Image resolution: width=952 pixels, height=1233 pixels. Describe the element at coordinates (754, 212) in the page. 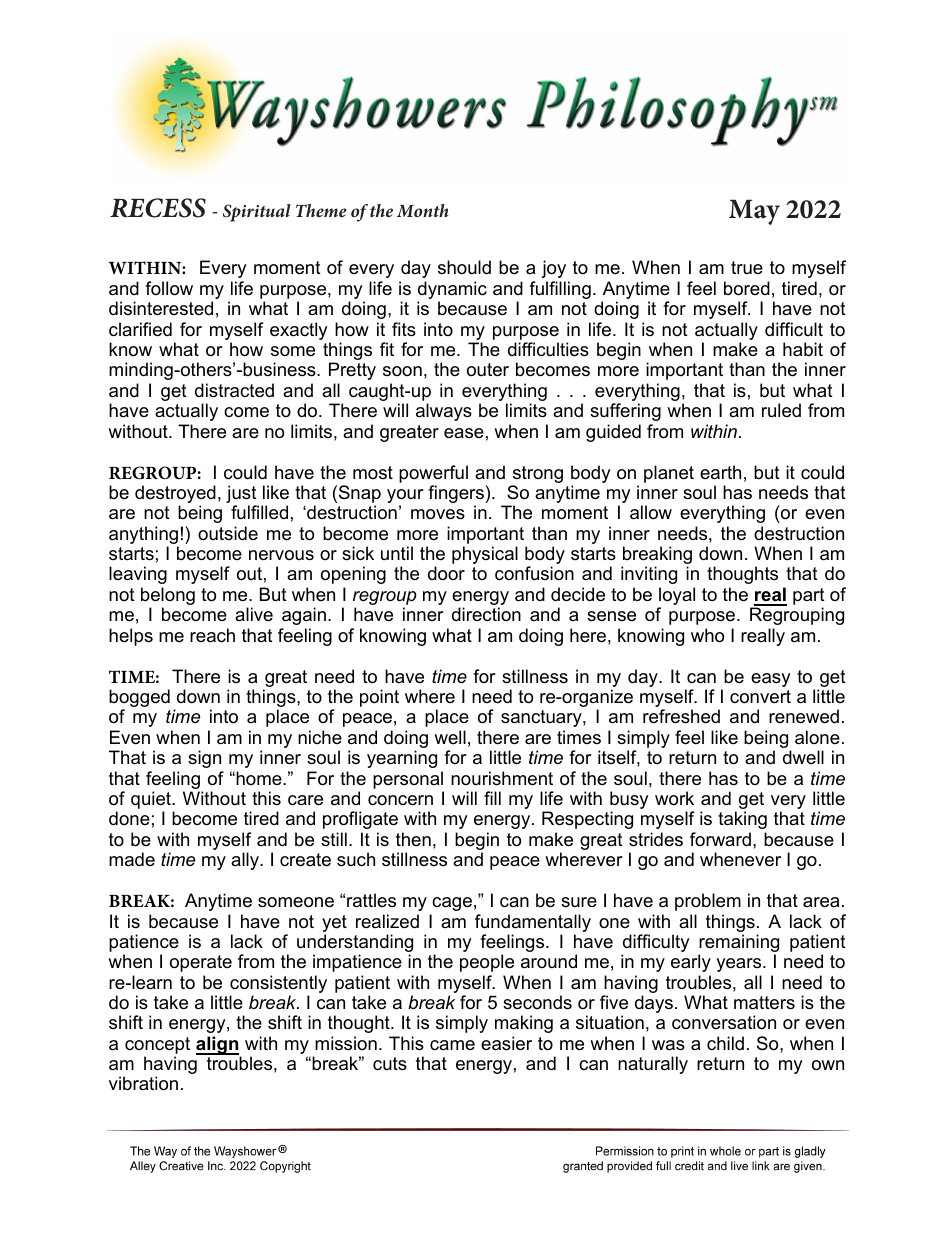

I see `May` at that location.
